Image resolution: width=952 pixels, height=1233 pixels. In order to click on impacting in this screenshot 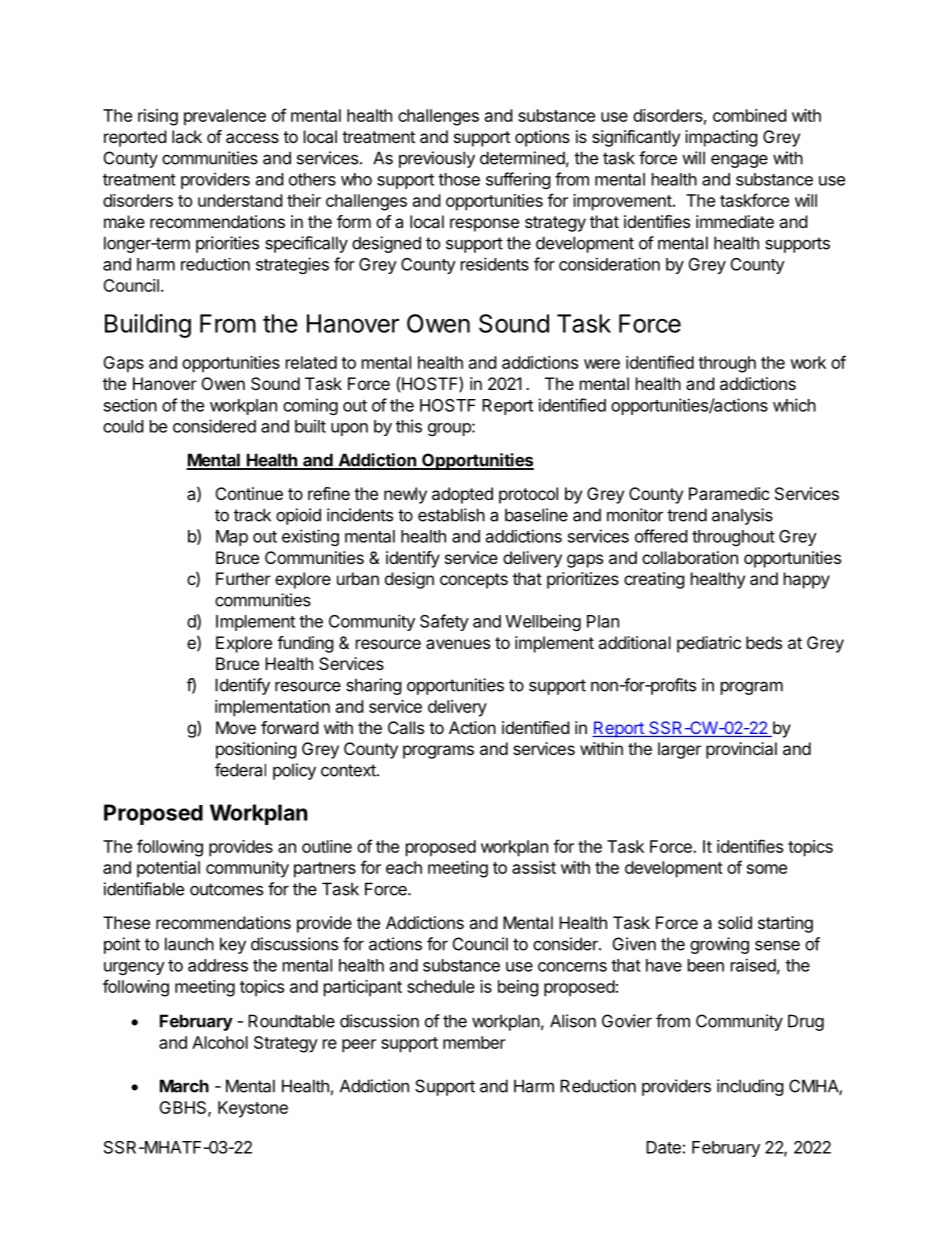, I will do `click(721, 138)`.
